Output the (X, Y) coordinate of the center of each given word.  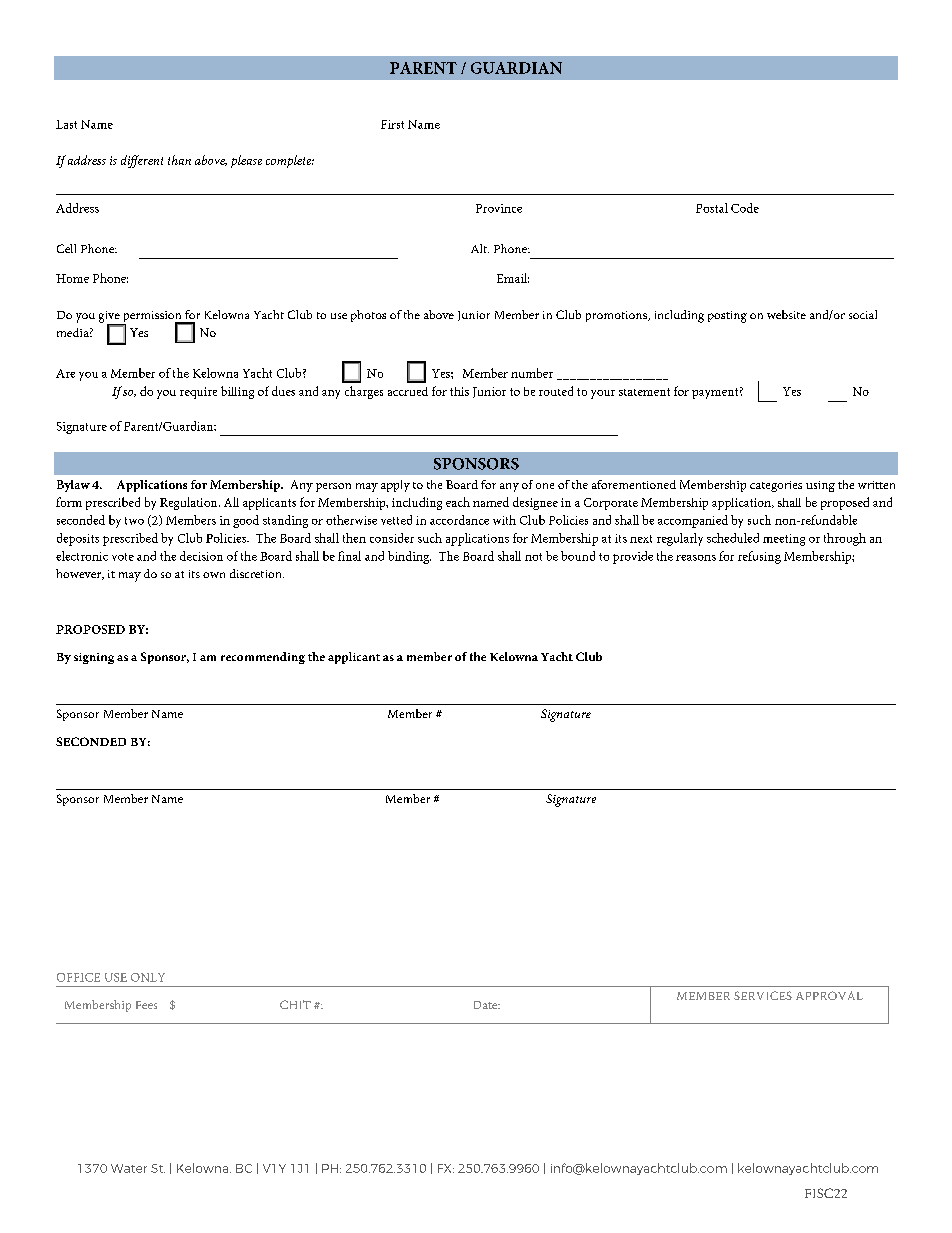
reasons (696, 558)
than (179, 160)
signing (94, 658)
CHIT (295, 1004)
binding (409, 557)
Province (499, 208)
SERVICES (763, 995)
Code (745, 208)
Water (129, 1168)
